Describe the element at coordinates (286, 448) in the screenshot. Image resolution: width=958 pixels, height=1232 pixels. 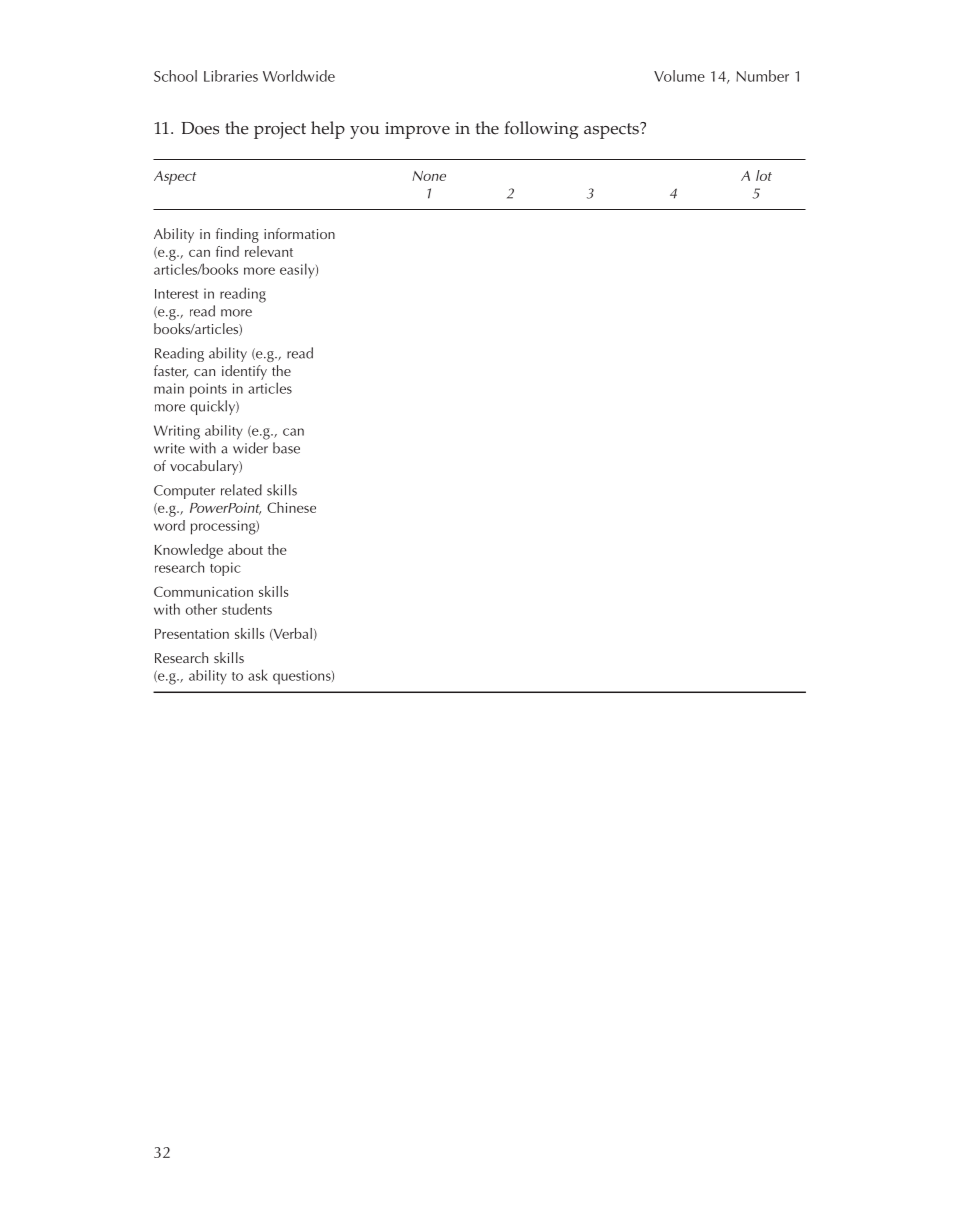
I see `base` at that location.
